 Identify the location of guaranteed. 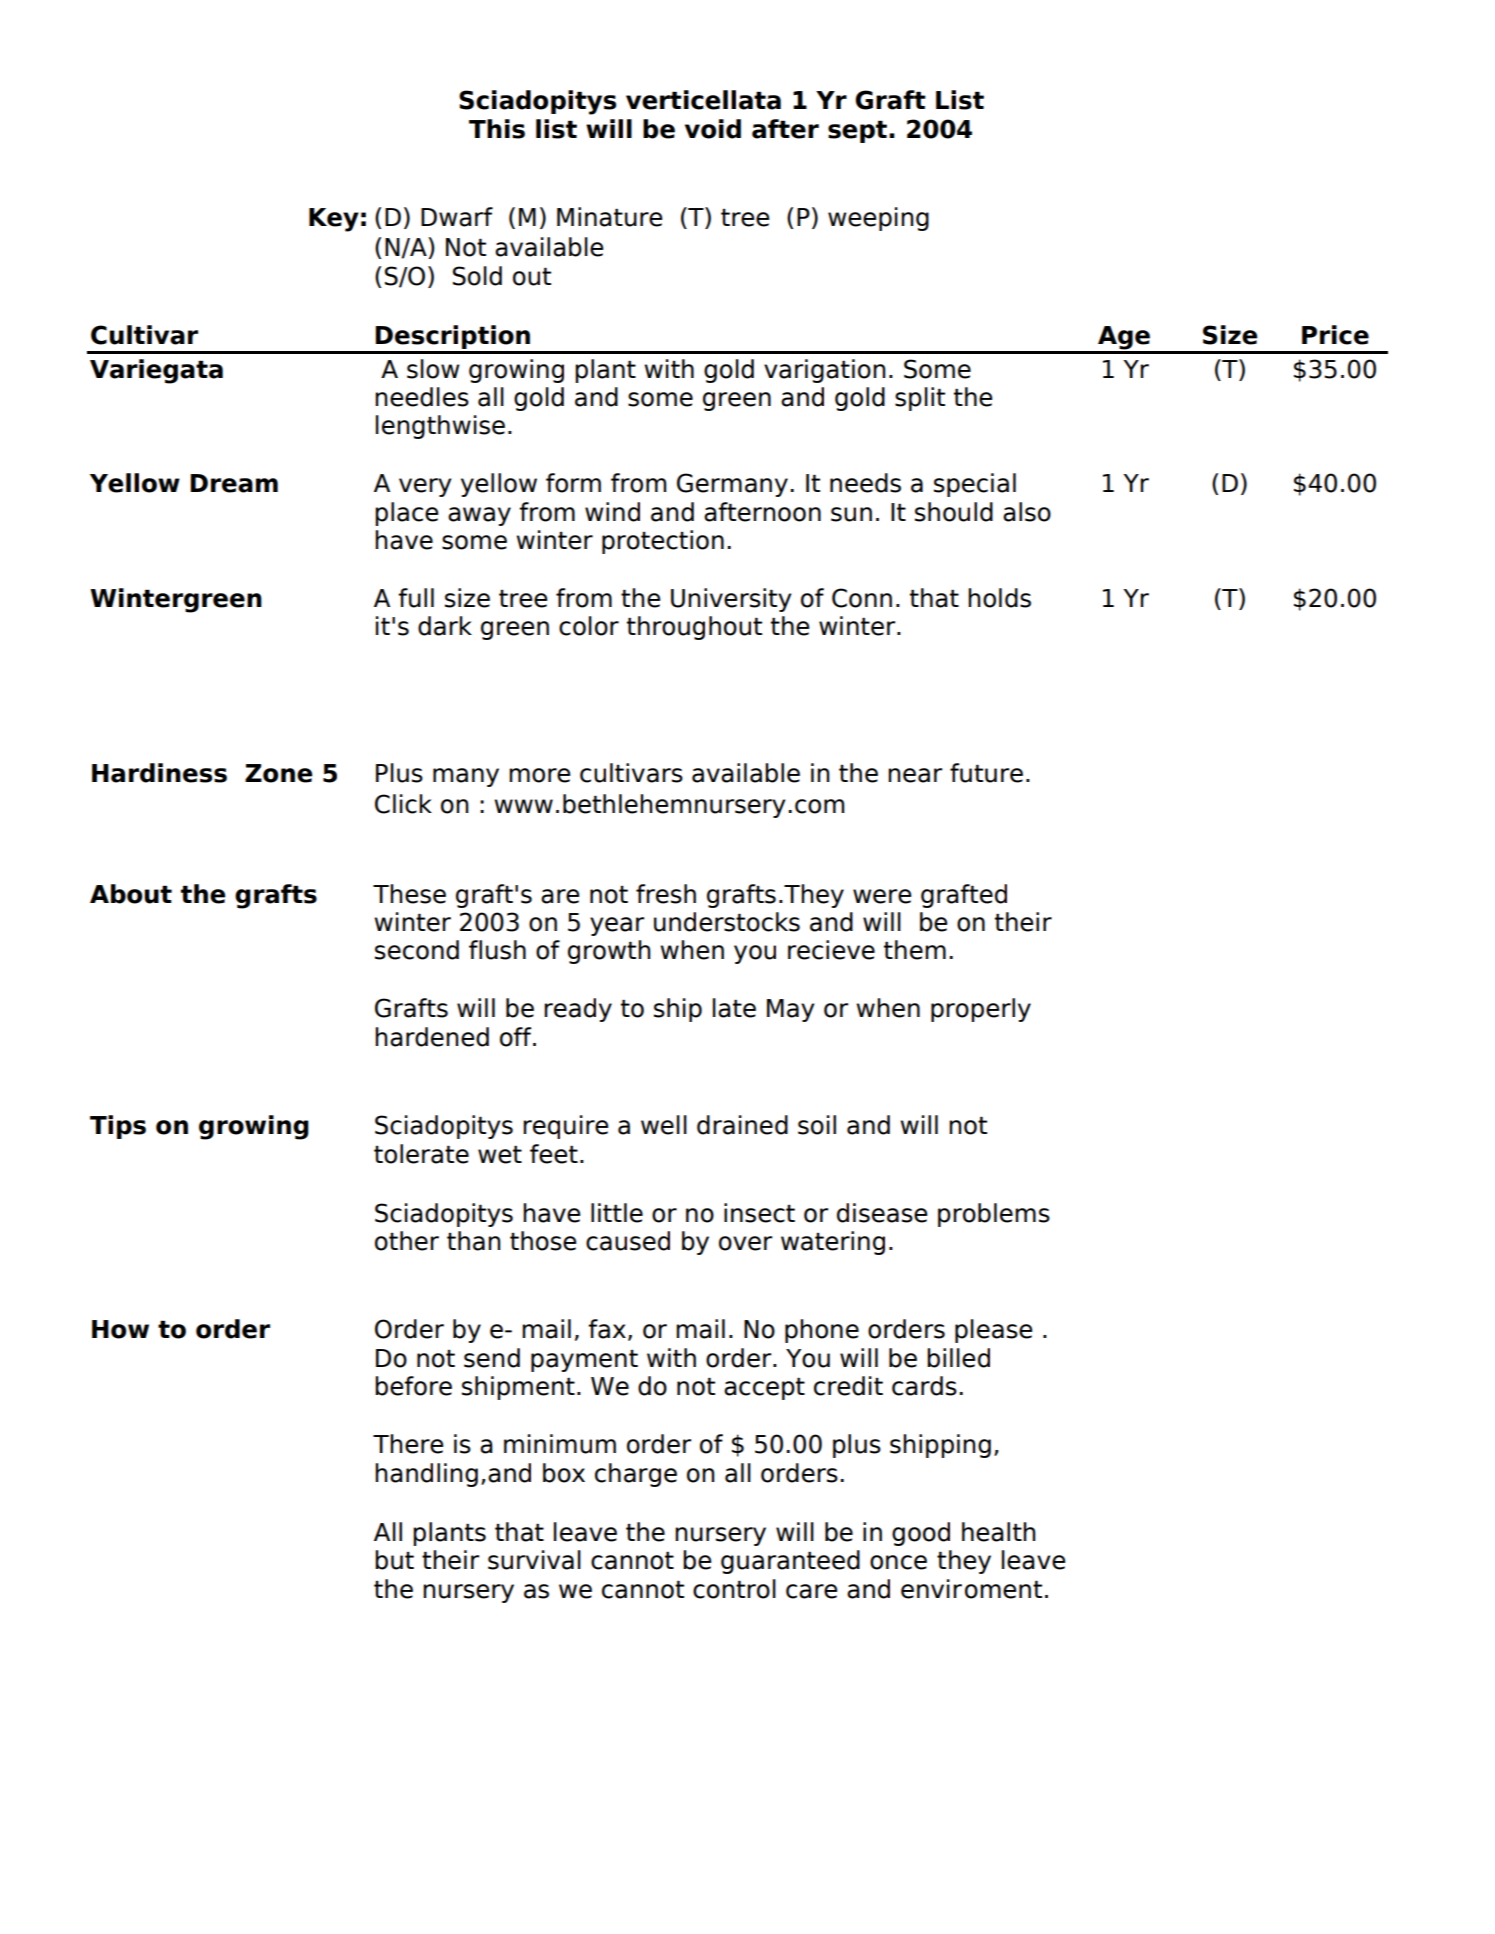
(790, 1562).
